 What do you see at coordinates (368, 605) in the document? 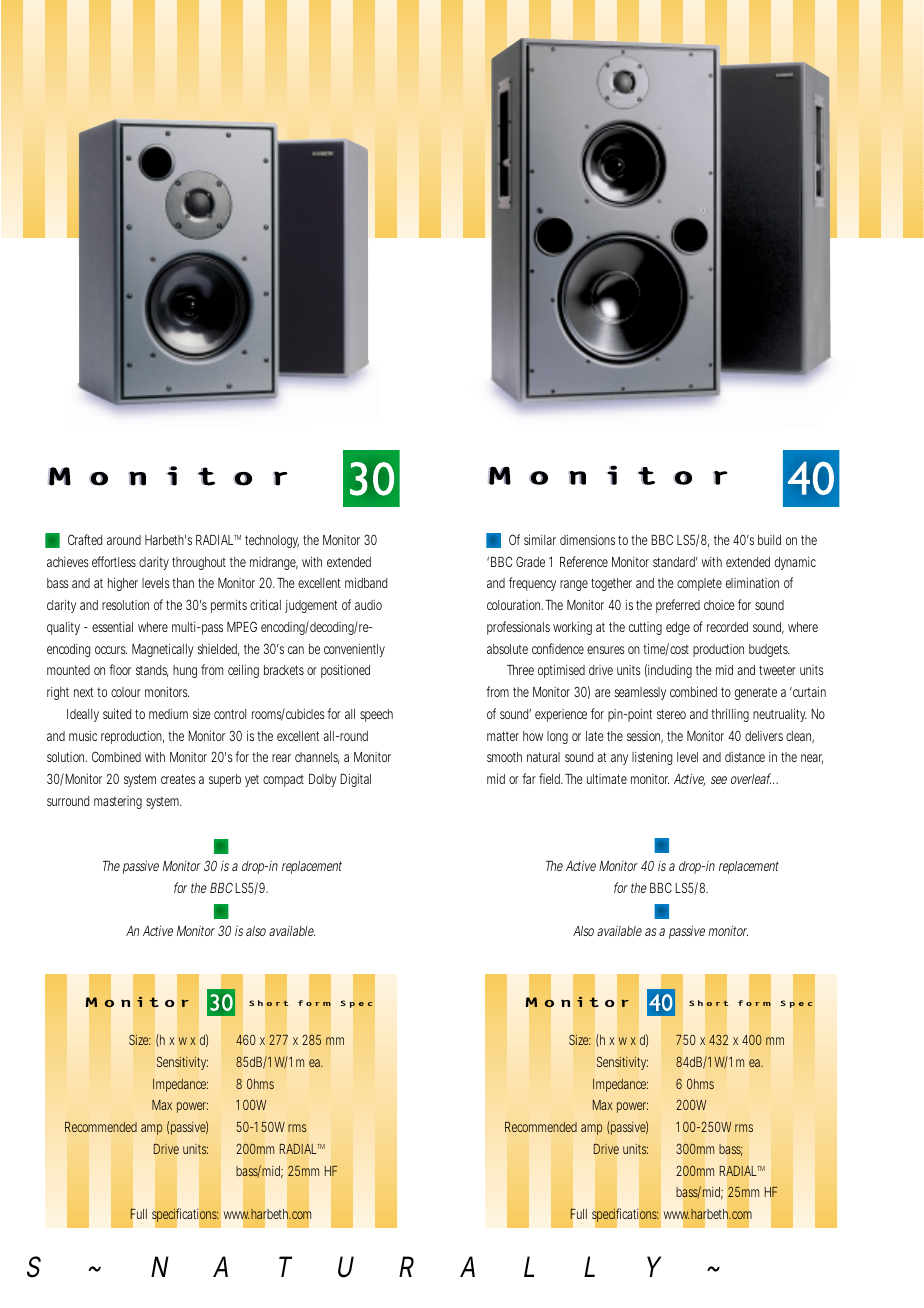
I see `audio` at bounding box center [368, 605].
